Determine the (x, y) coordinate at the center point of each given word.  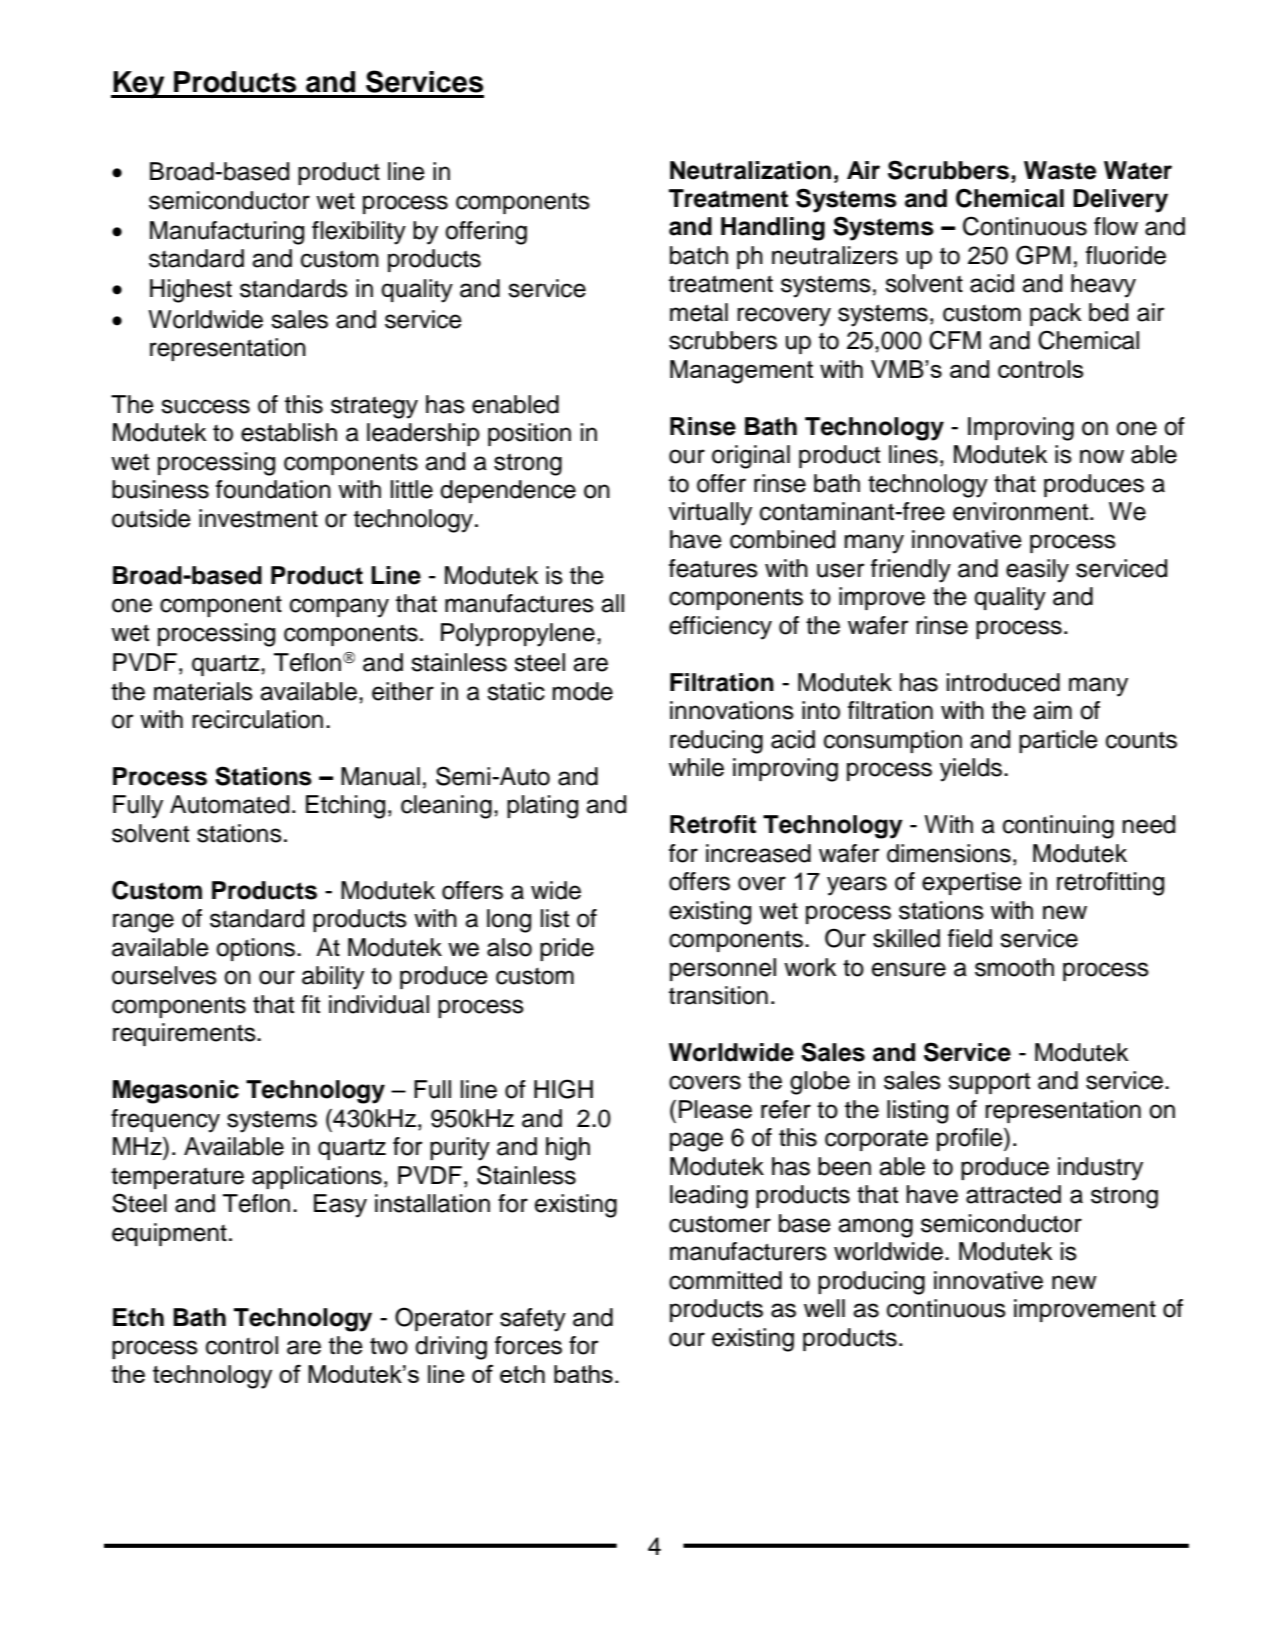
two (389, 1346)
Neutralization (750, 170)
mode (583, 691)
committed (725, 1280)
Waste (1060, 170)
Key (139, 85)
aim (1052, 710)
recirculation (257, 719)
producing (871, 1283)
